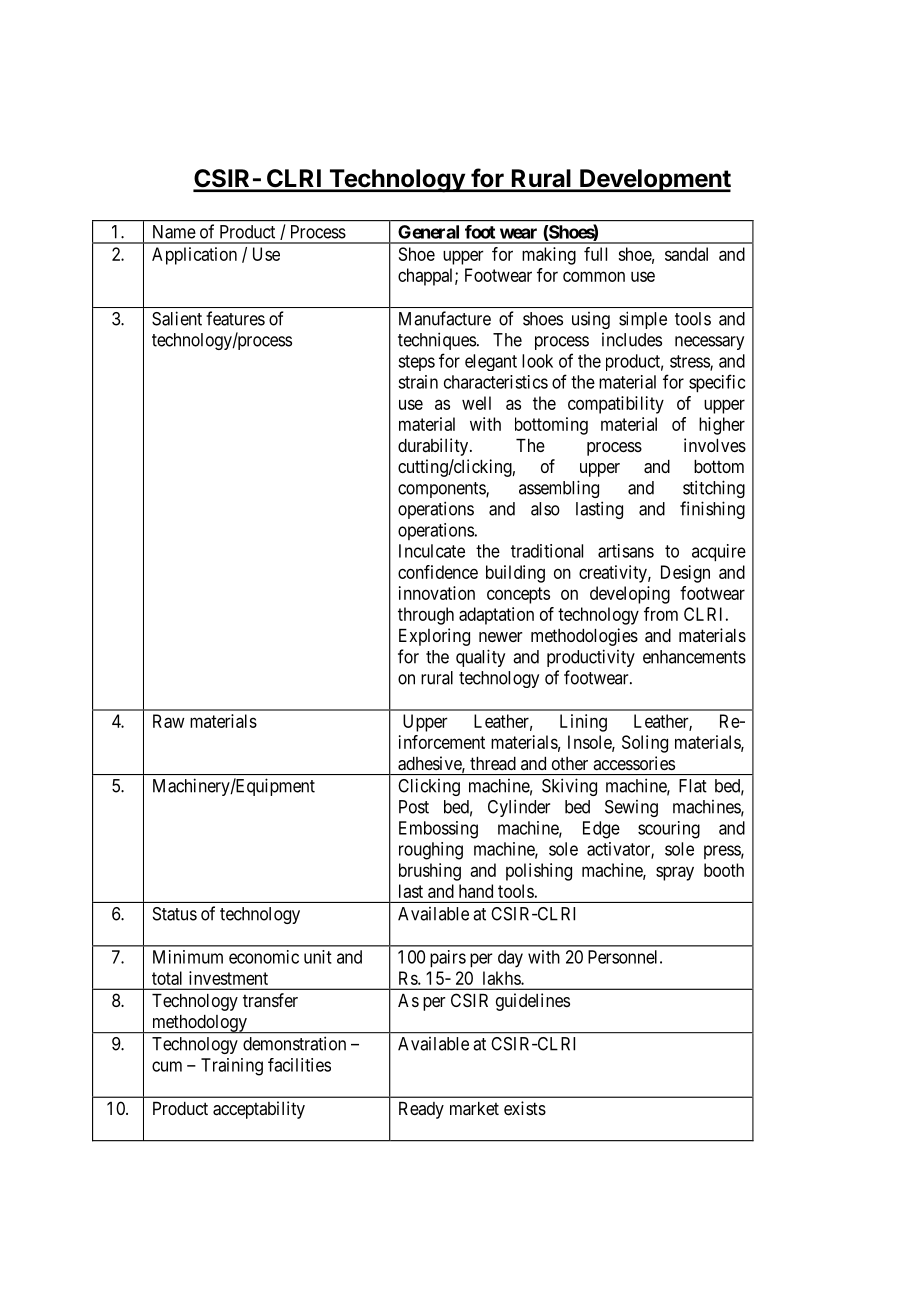  What do you see at coordinates (174, 232) in the screenshot?
I see `Name` at bounding box center [174, 232].
